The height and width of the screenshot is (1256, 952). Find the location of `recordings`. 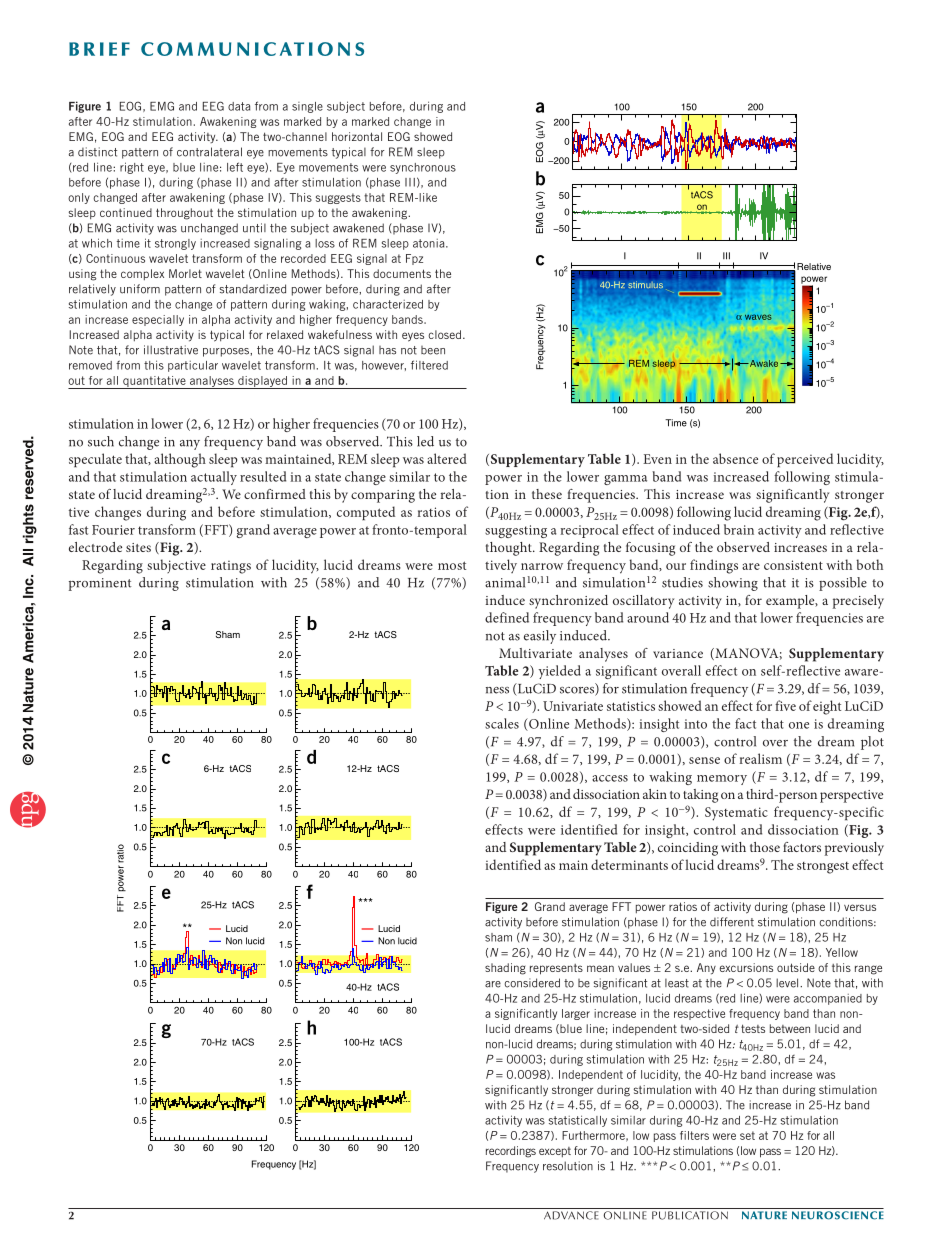

recordings is located at coordinates (511, 1152).
